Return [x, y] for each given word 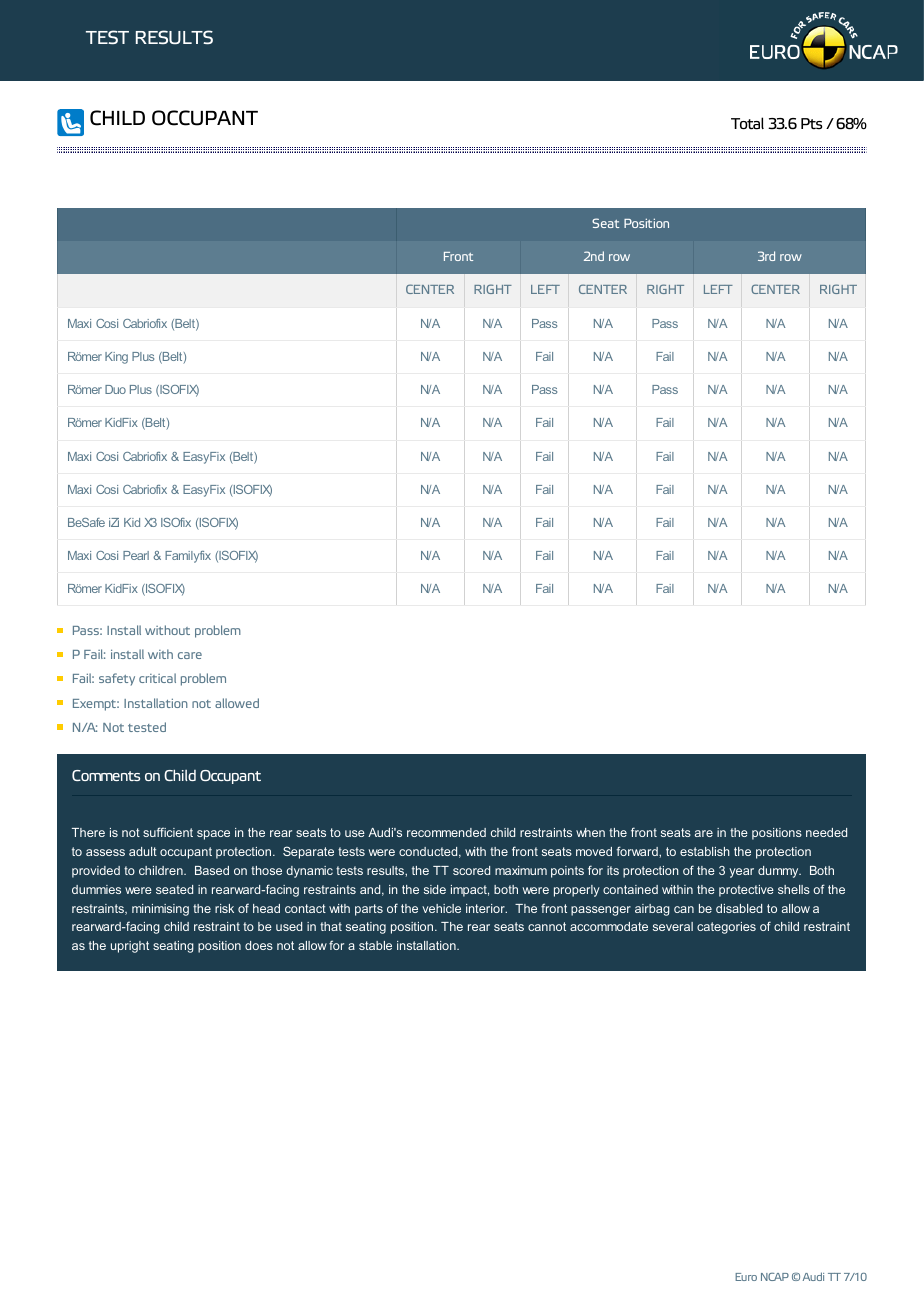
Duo [115, 389]
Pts [811, 124]
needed [826, 832]
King [116, 358]
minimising [160, 910]
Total [747, 123]
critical [157, 678]
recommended [446, 832]
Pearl [136, 555]
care [190, 655]
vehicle [441, 908]
